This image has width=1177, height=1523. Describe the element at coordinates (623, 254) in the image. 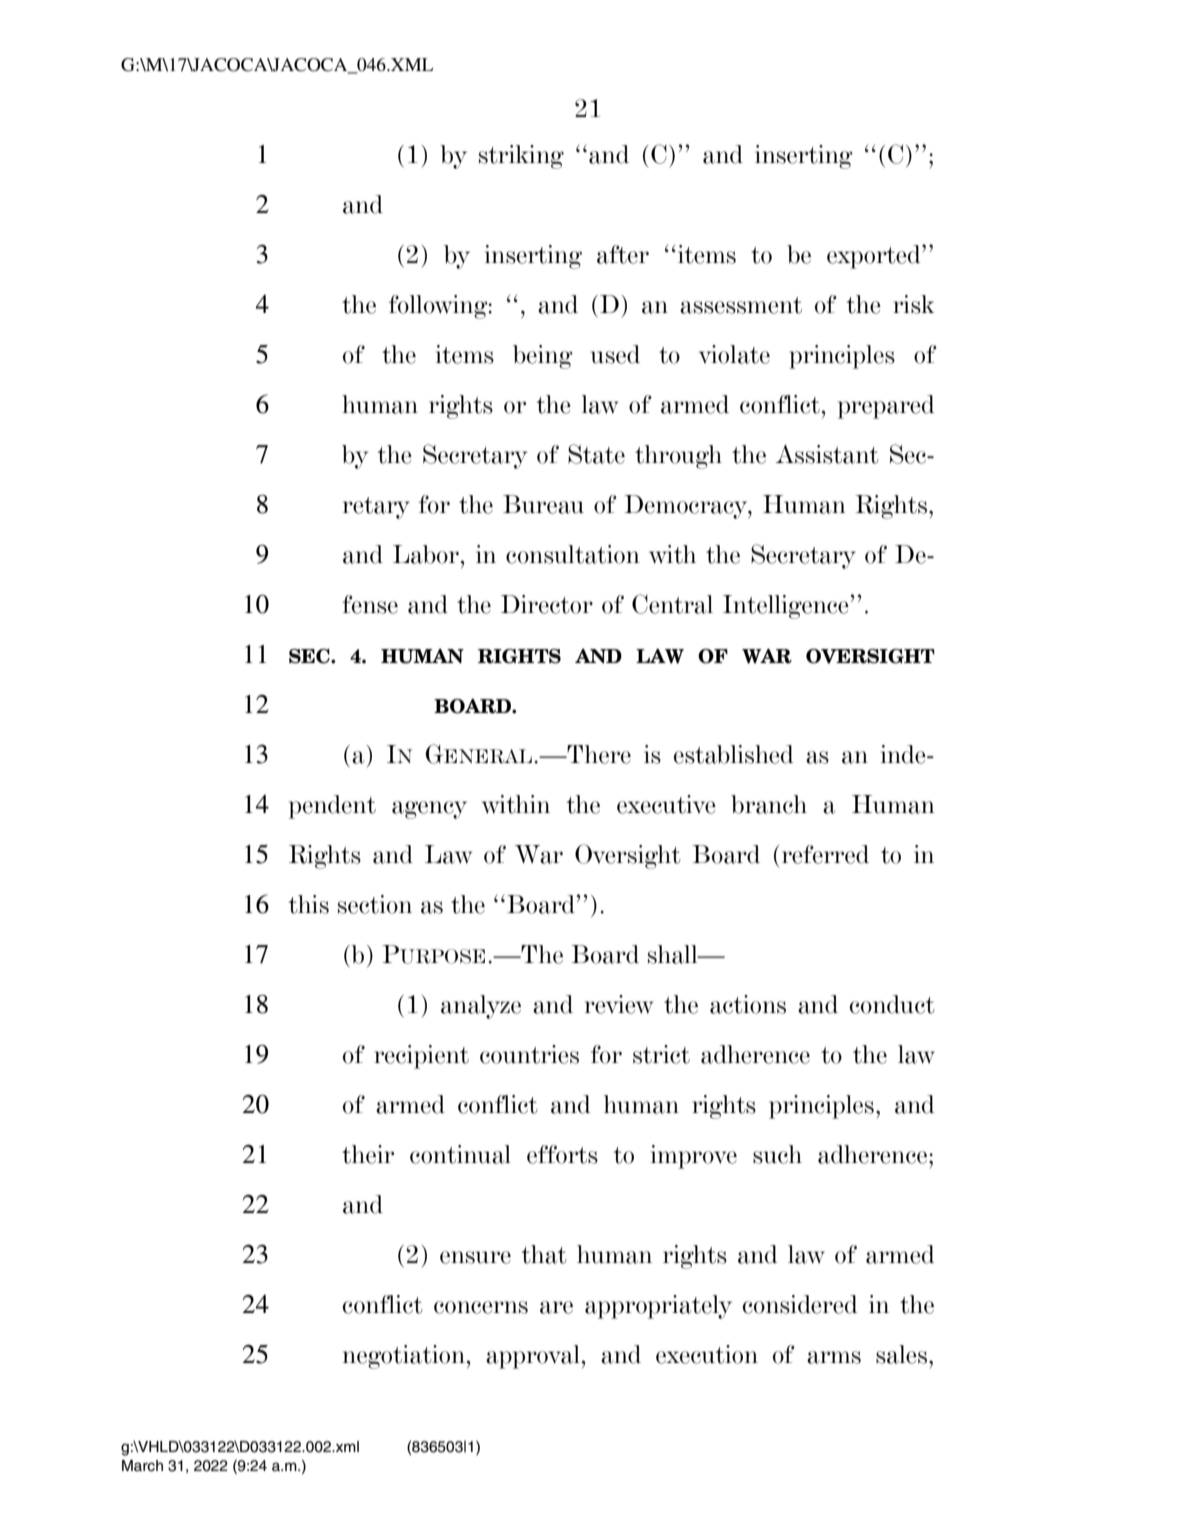

I see `after` at that location.
